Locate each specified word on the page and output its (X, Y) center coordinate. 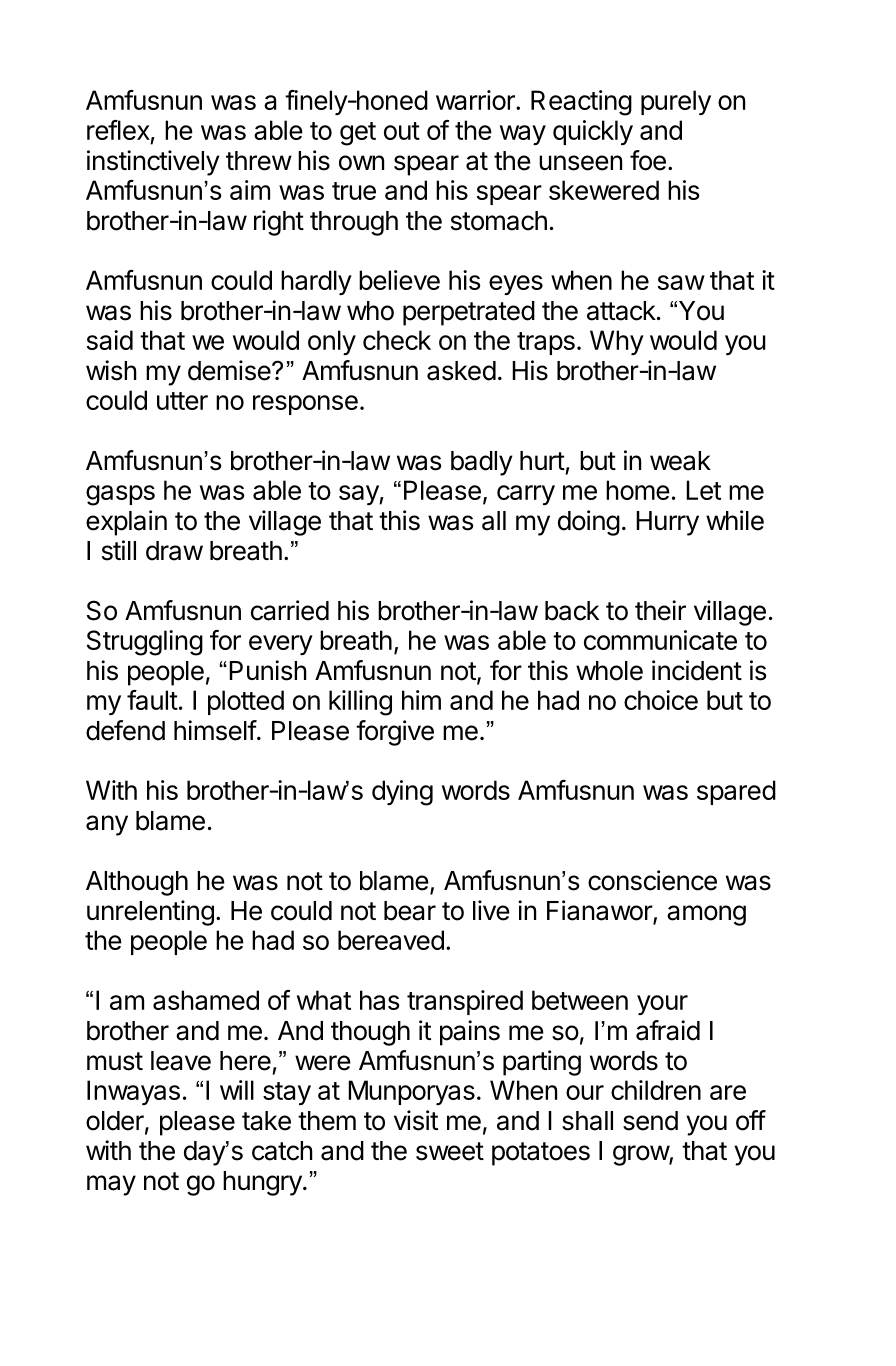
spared (736, 792)
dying (402, 793)
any (107, 825)
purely (676, 102)
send (650, 1121)
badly (482, 463)
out (402, 131)
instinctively (153, 163)
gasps (120, 495)
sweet (450, 1151)
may (111, 1185)
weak (680, 461)
